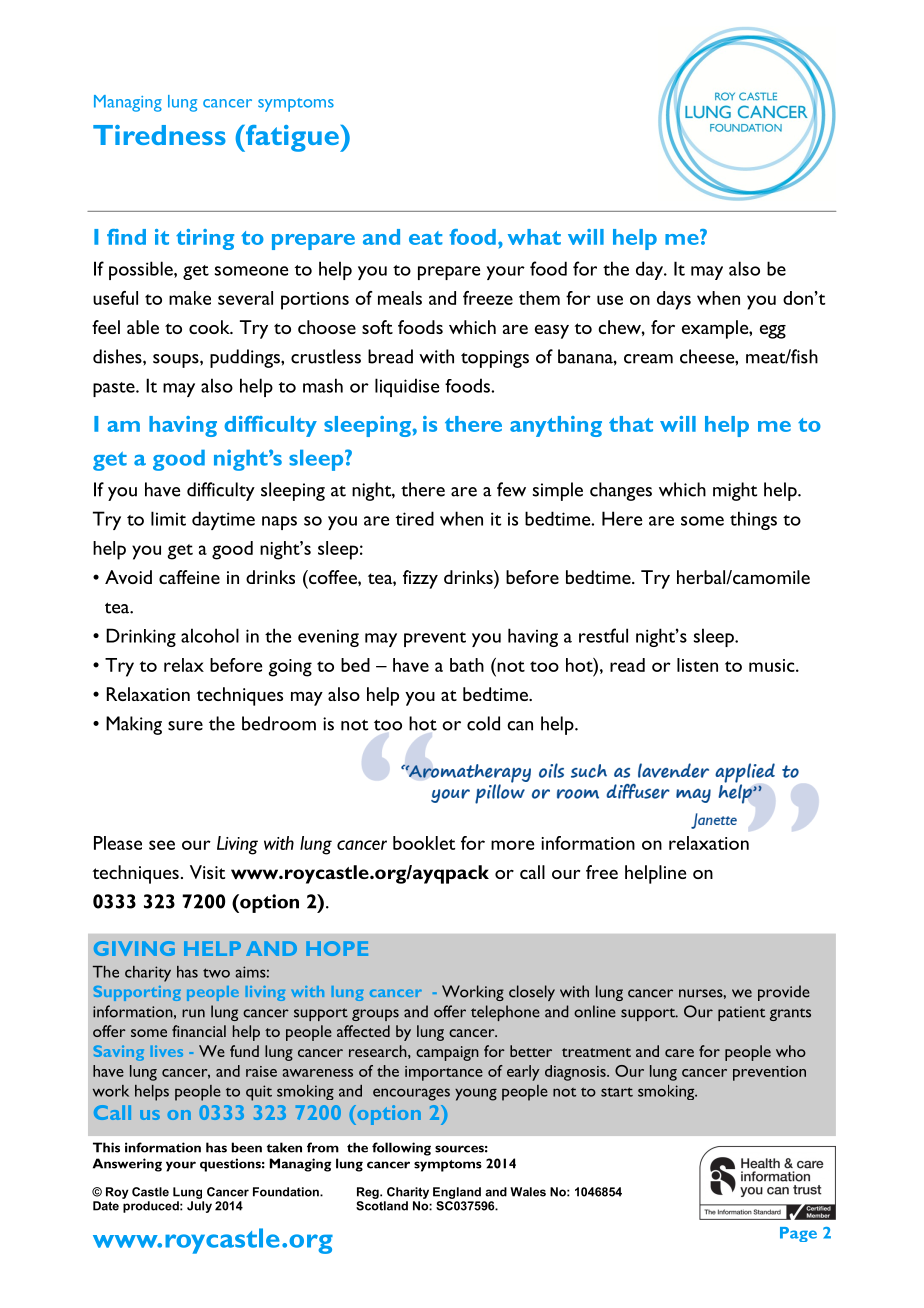 The image size is (924, 1308). What do you see at coordinates (467, 665) in the screenshot?
I see `bath` at bounding box center [467, 665].
